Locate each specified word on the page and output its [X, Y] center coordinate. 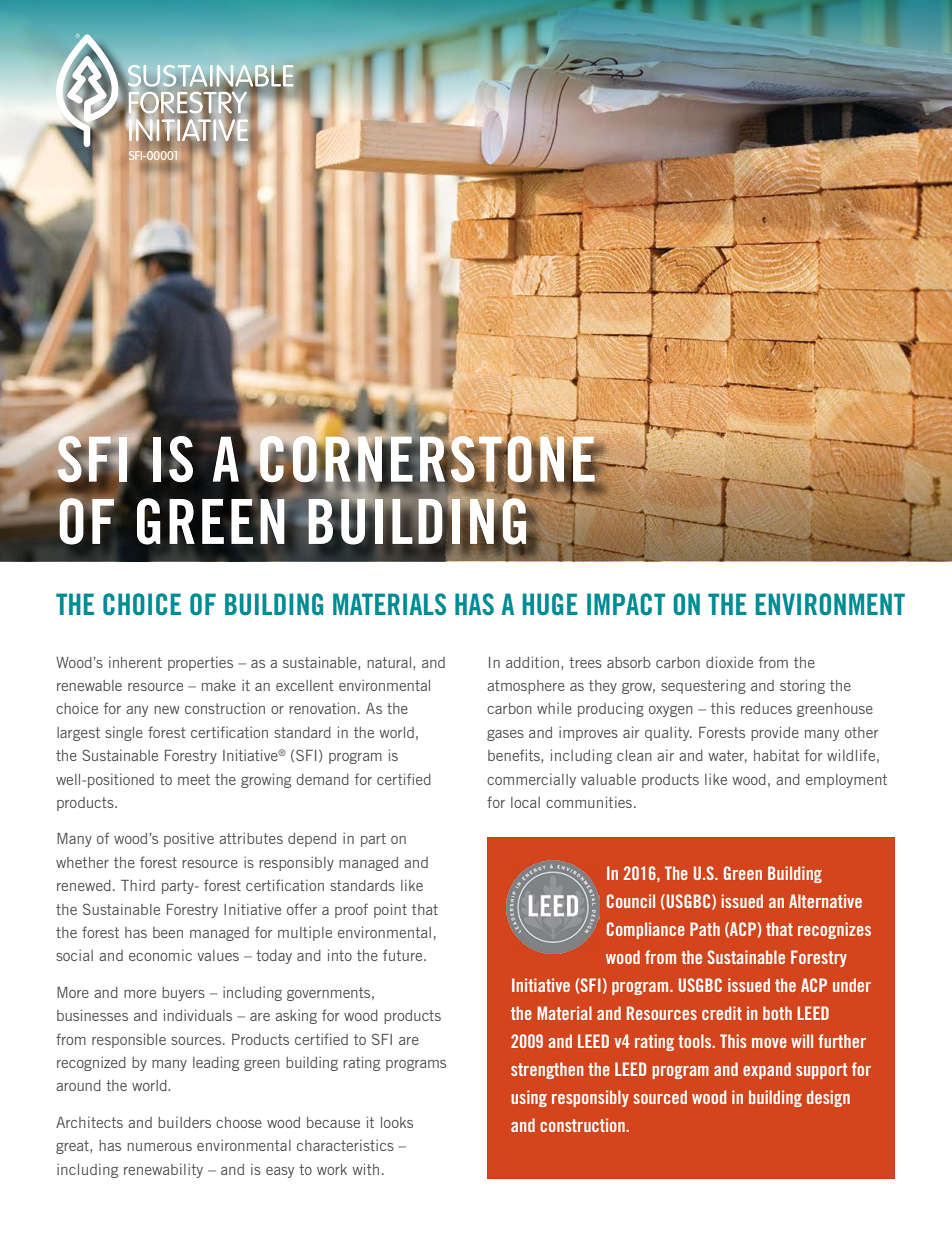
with [365, 1169]
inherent [135, 662]
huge [550, 604]
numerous [159, 1147]
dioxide [729, 662]
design [828, 1098]
